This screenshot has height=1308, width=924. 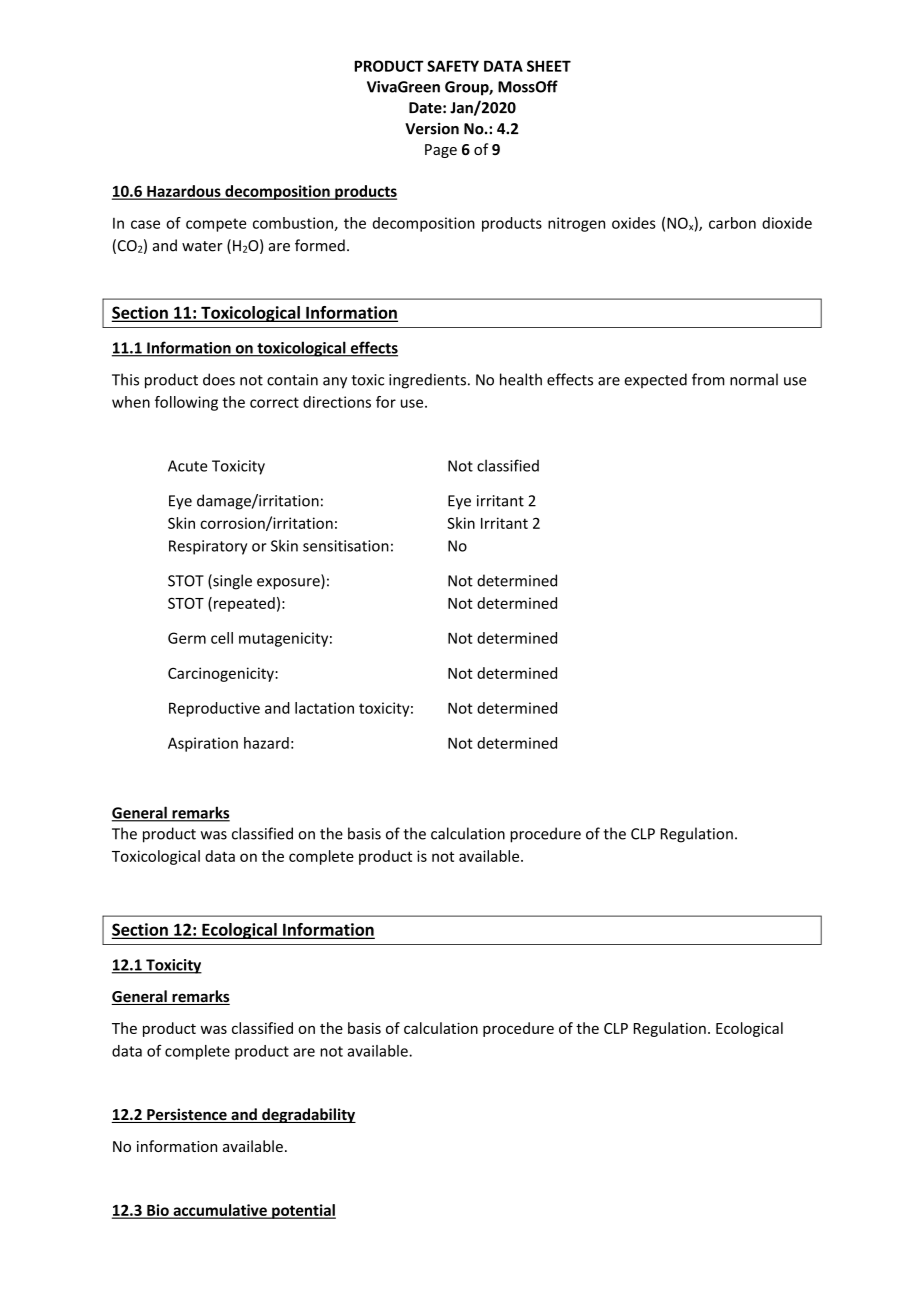 What do you see at coordinates (453, 66) in the screenshot?
I see `SAFETY` at bounding box center [453, 66].
